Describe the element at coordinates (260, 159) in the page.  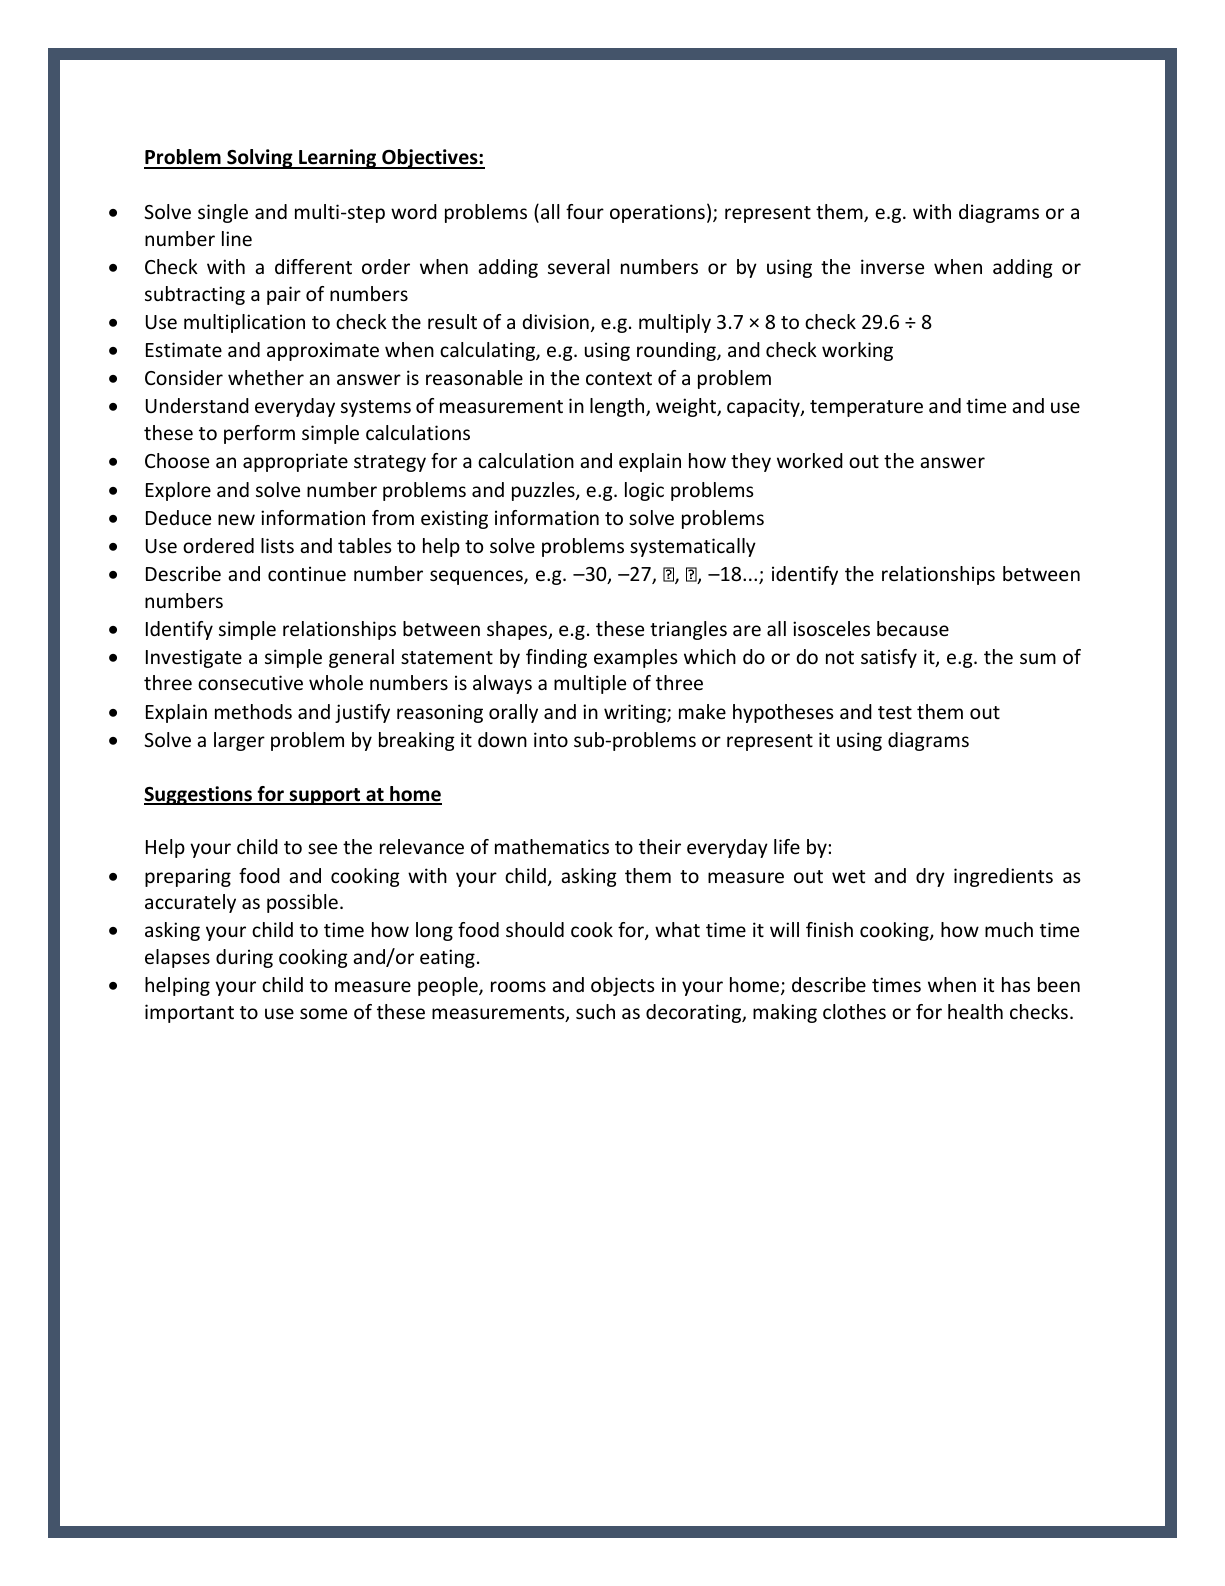
I see `Solving` at that location.
